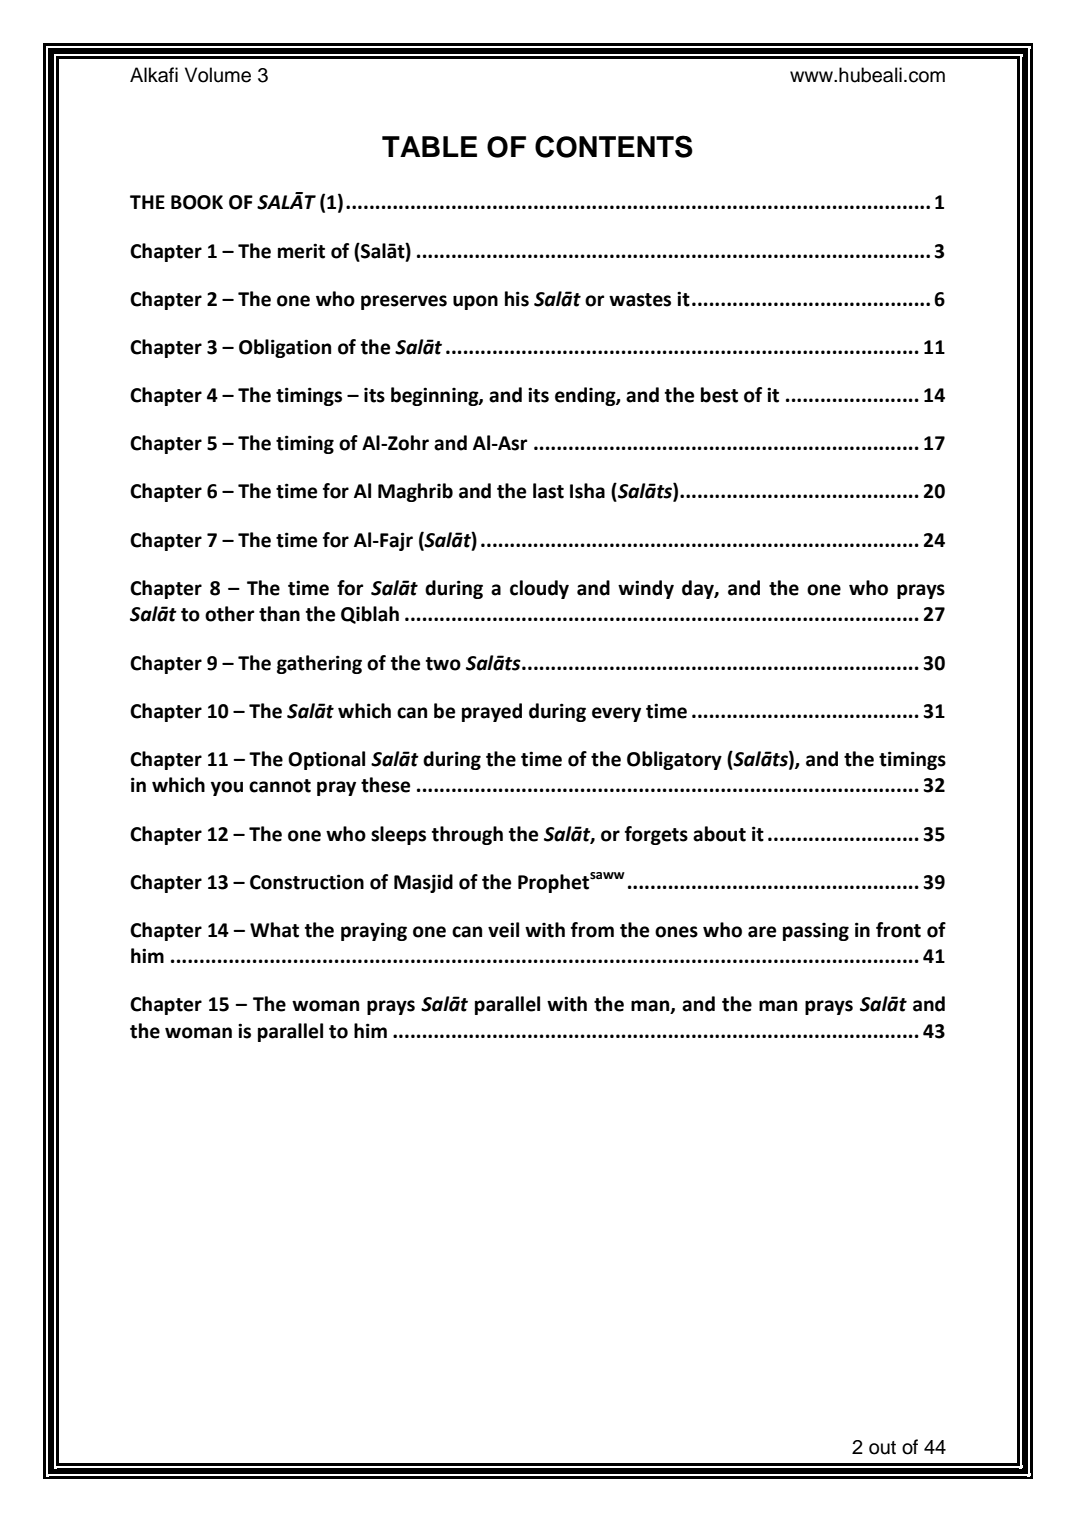 Image resolution: width=1076 pixels, height=1522 pixels. What do you see at coordinates (274, 930) in the screenshot?
I see `What` at bounding box center [274, 930].
